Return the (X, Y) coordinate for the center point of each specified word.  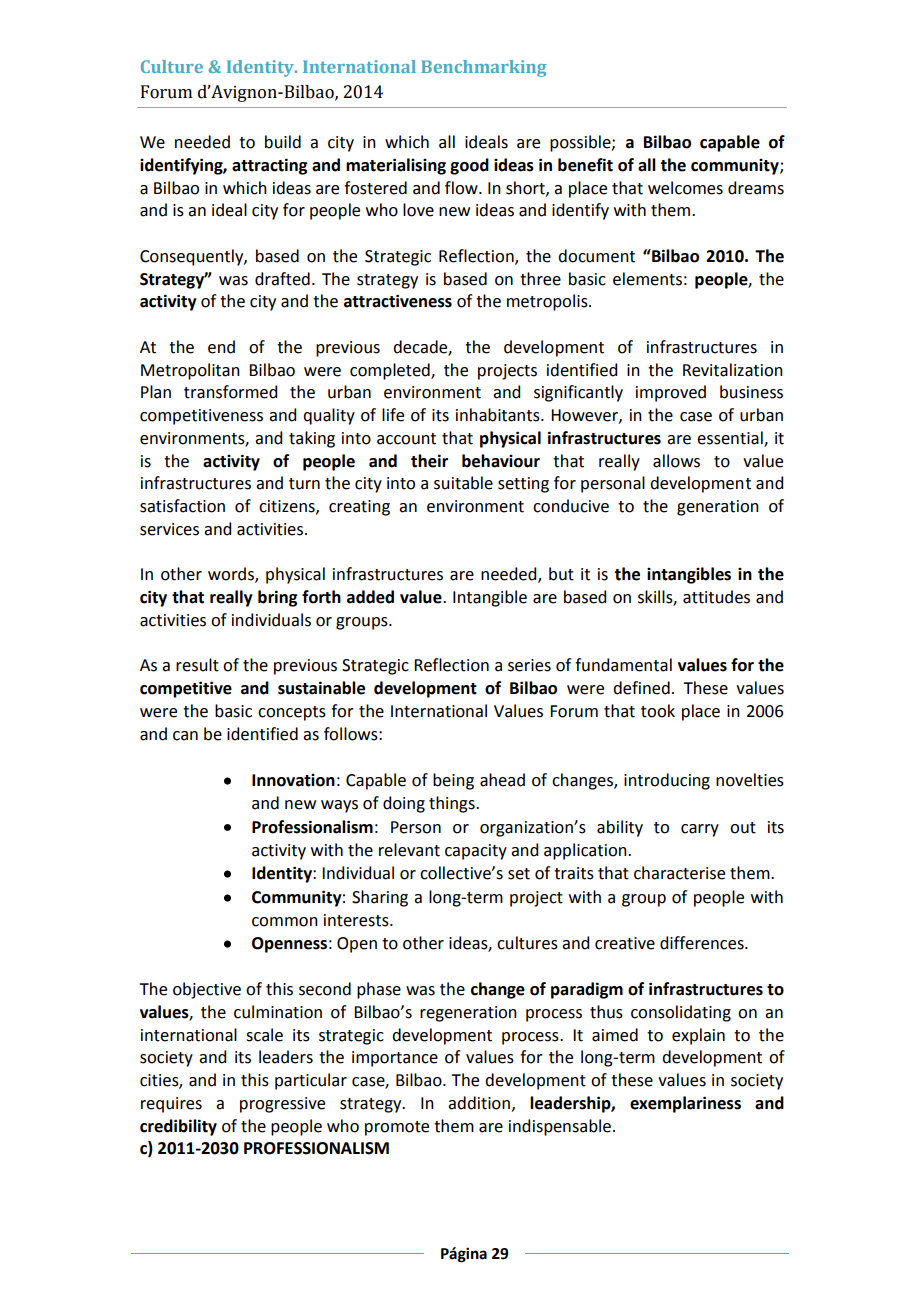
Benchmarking (483, 68)
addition (479, 1103)
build (283, 142)
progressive (282, 1105)
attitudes (716, 597)
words (232, 575)
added (370, 597)
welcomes (685, 188)
